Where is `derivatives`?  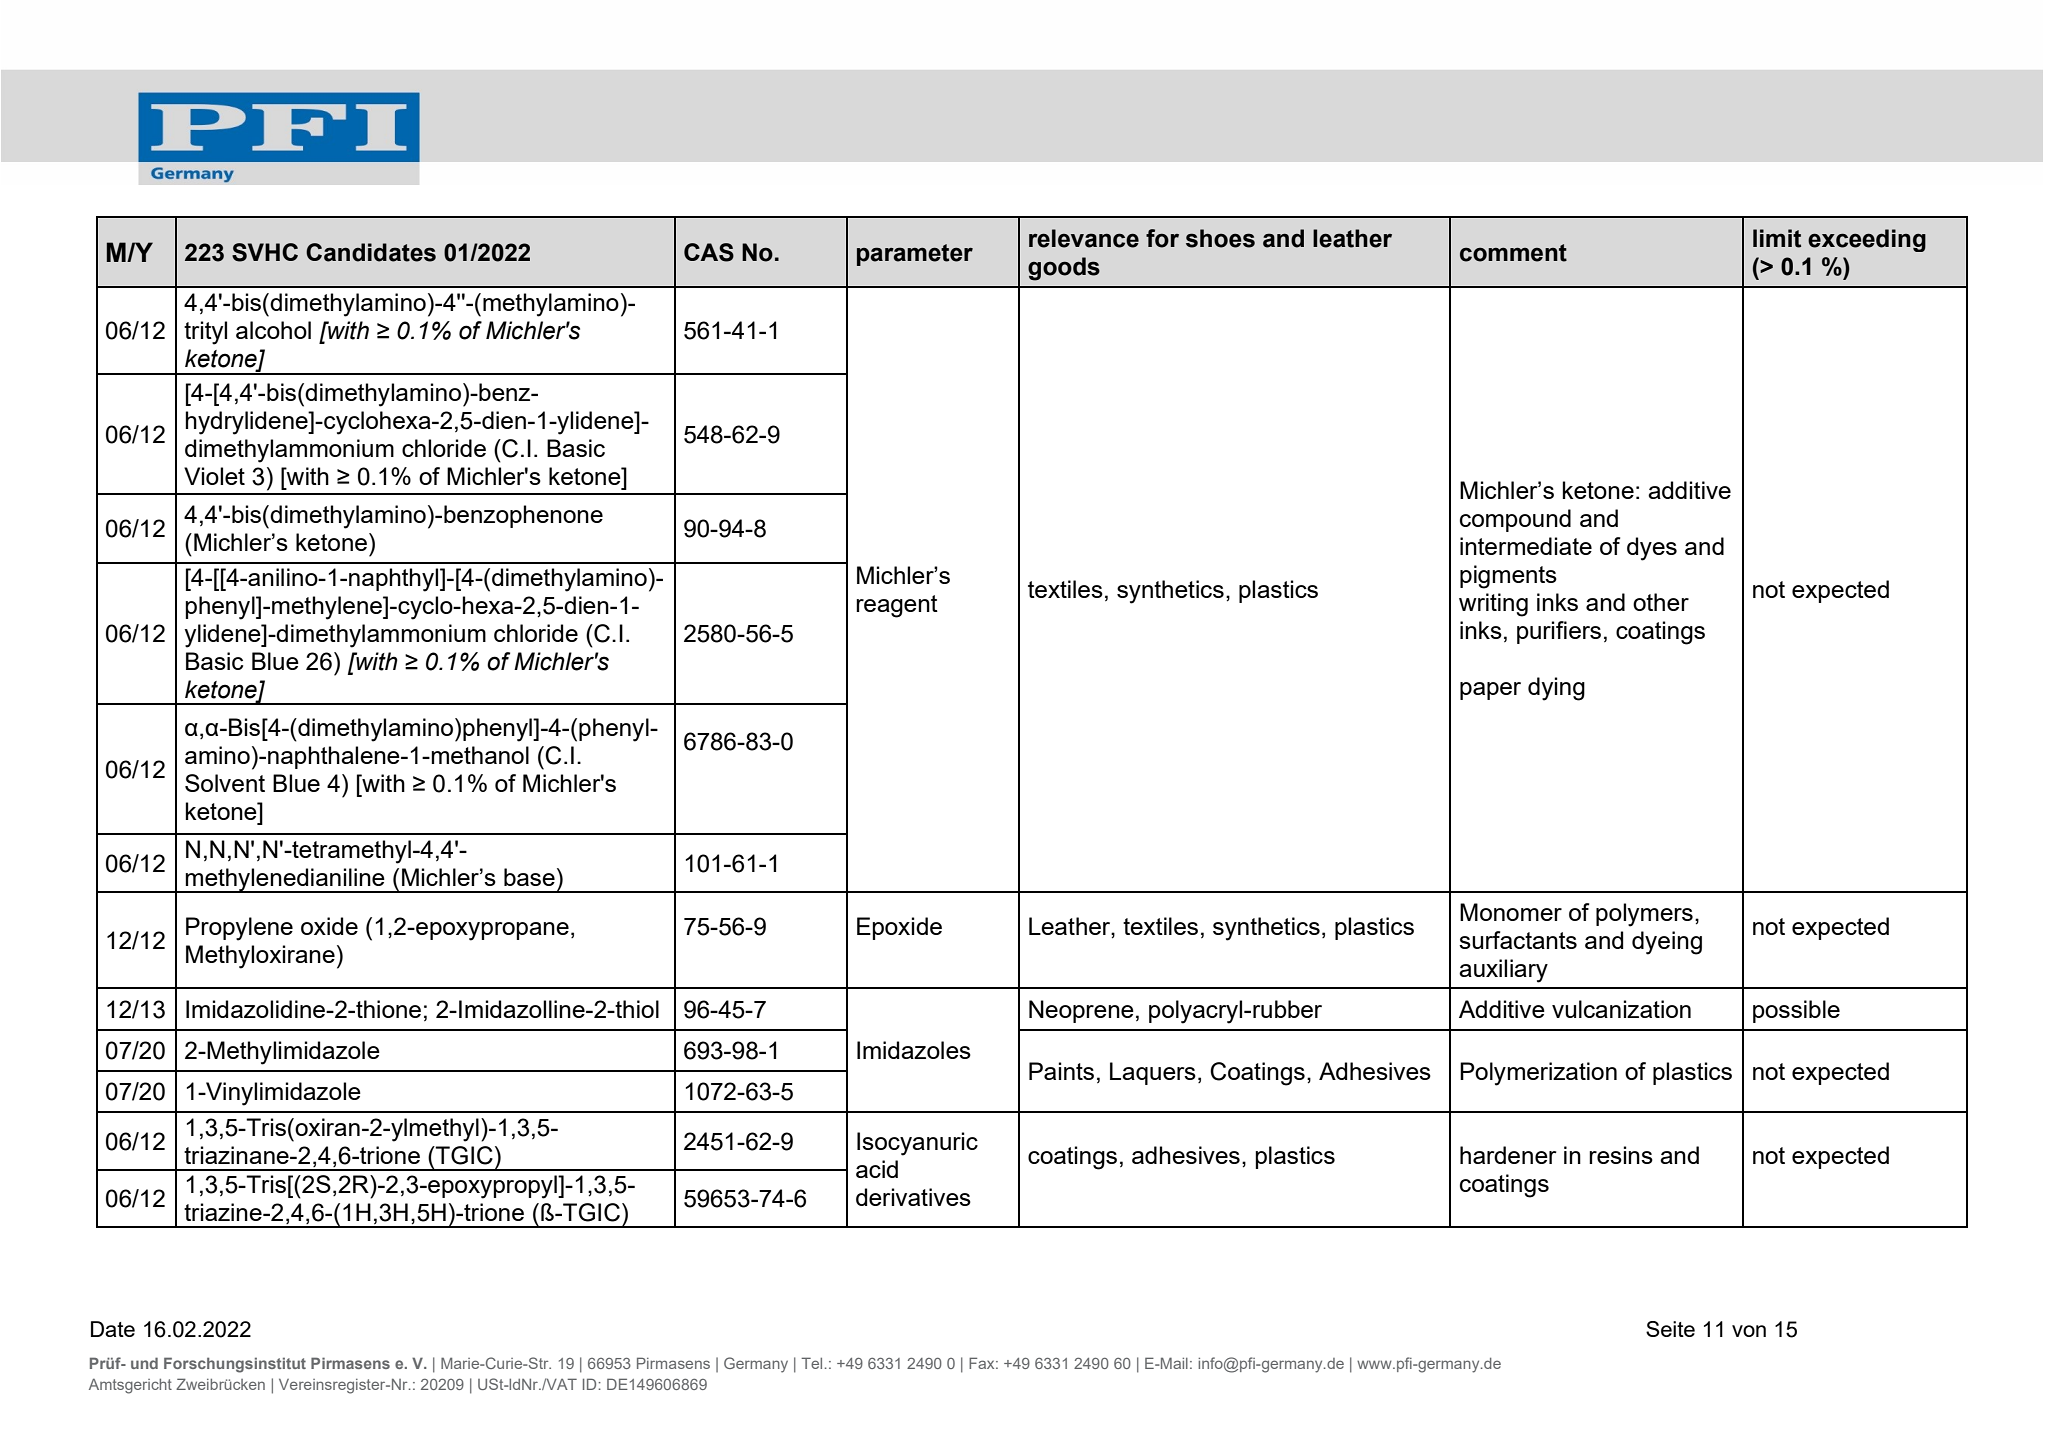 derivatives is located at coordinates (913, 1197).
